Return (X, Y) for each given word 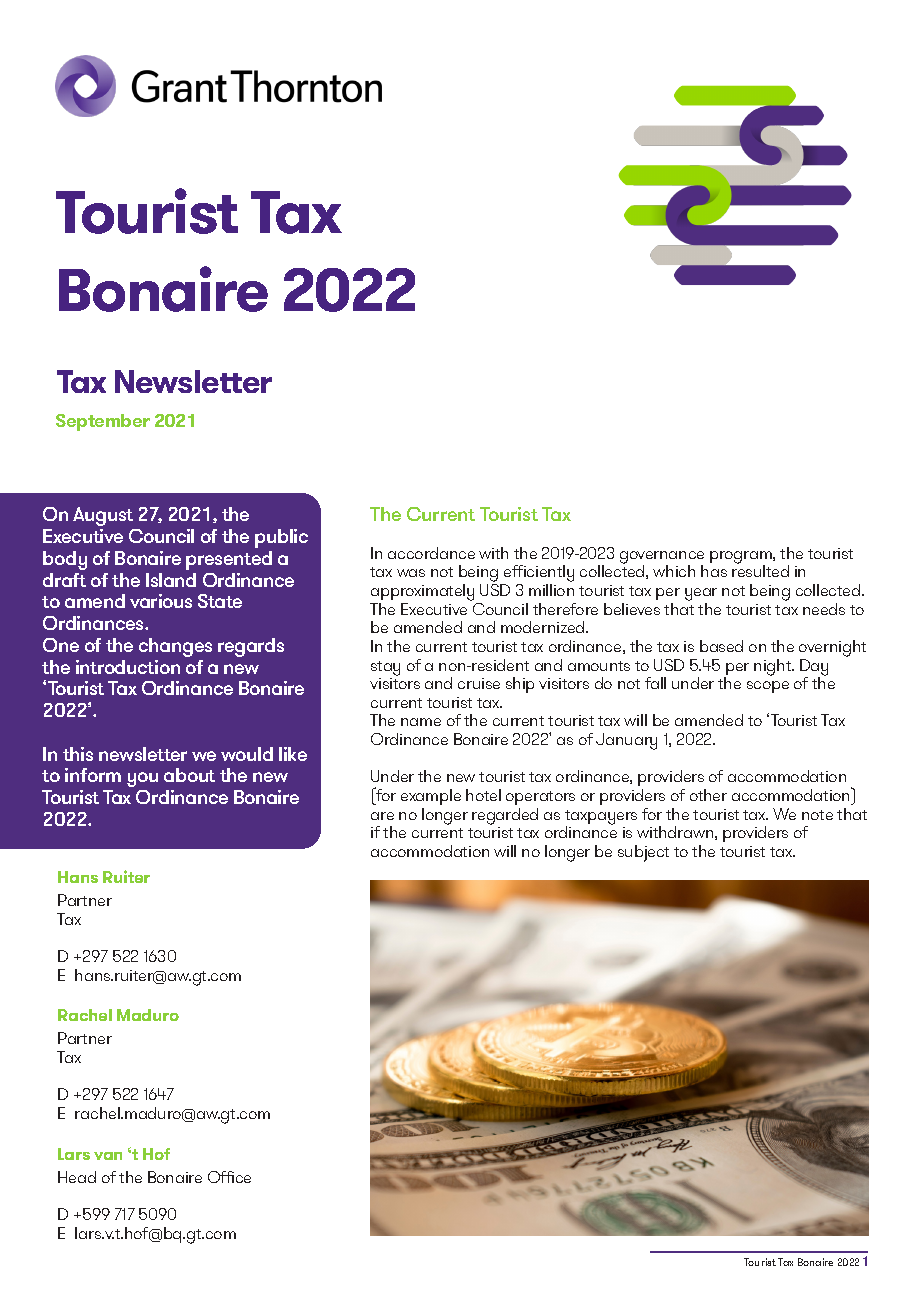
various (161, 601)
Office (229, 1177)
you (142, 779)
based (721, 646)
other (708, 795)
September (103, 422)
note (817, 815)
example (431, 797)
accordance (431, 553)
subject (643, 853)
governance (662, 558)
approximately (422, 592)
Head (77, 1177)
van (108, 1156)
